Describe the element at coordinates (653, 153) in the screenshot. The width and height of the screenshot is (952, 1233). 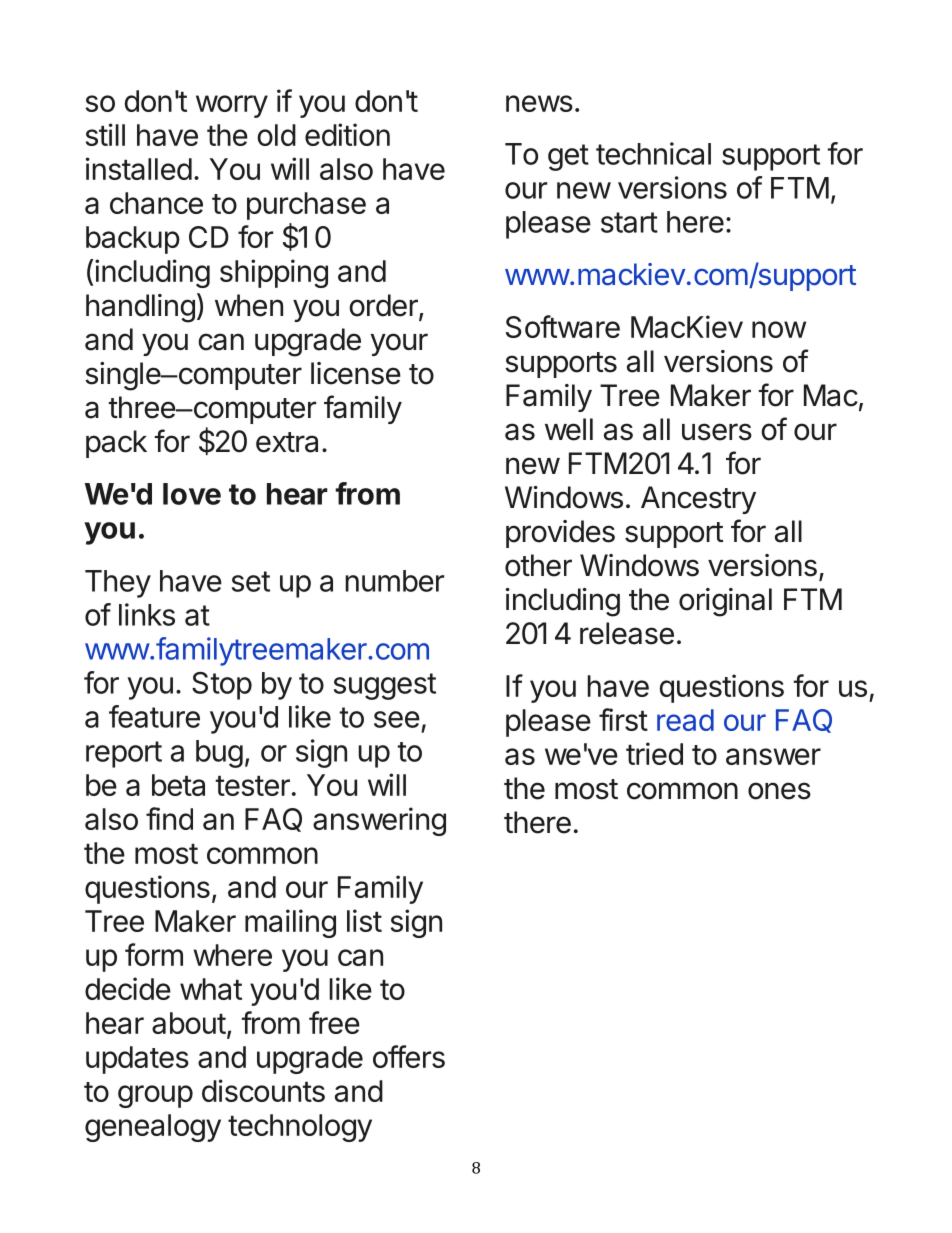
I see `technical` at that location.
